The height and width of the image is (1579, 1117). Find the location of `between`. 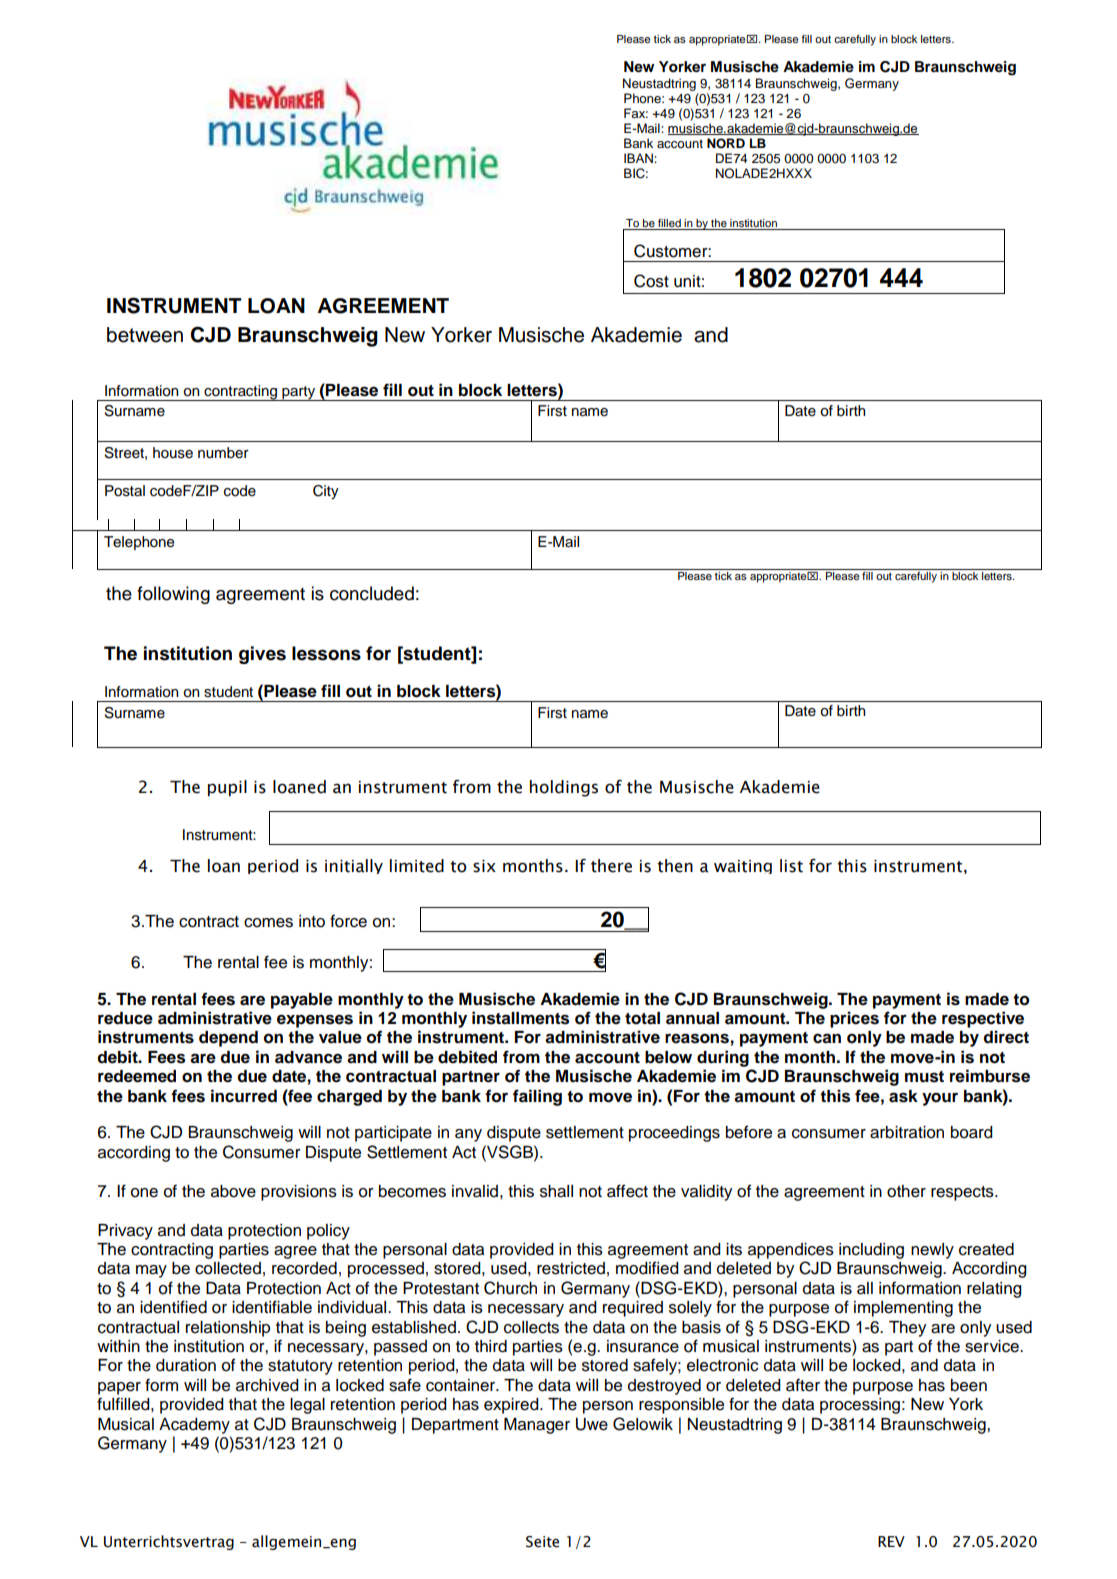

between is located at coordinates (145, 335).
